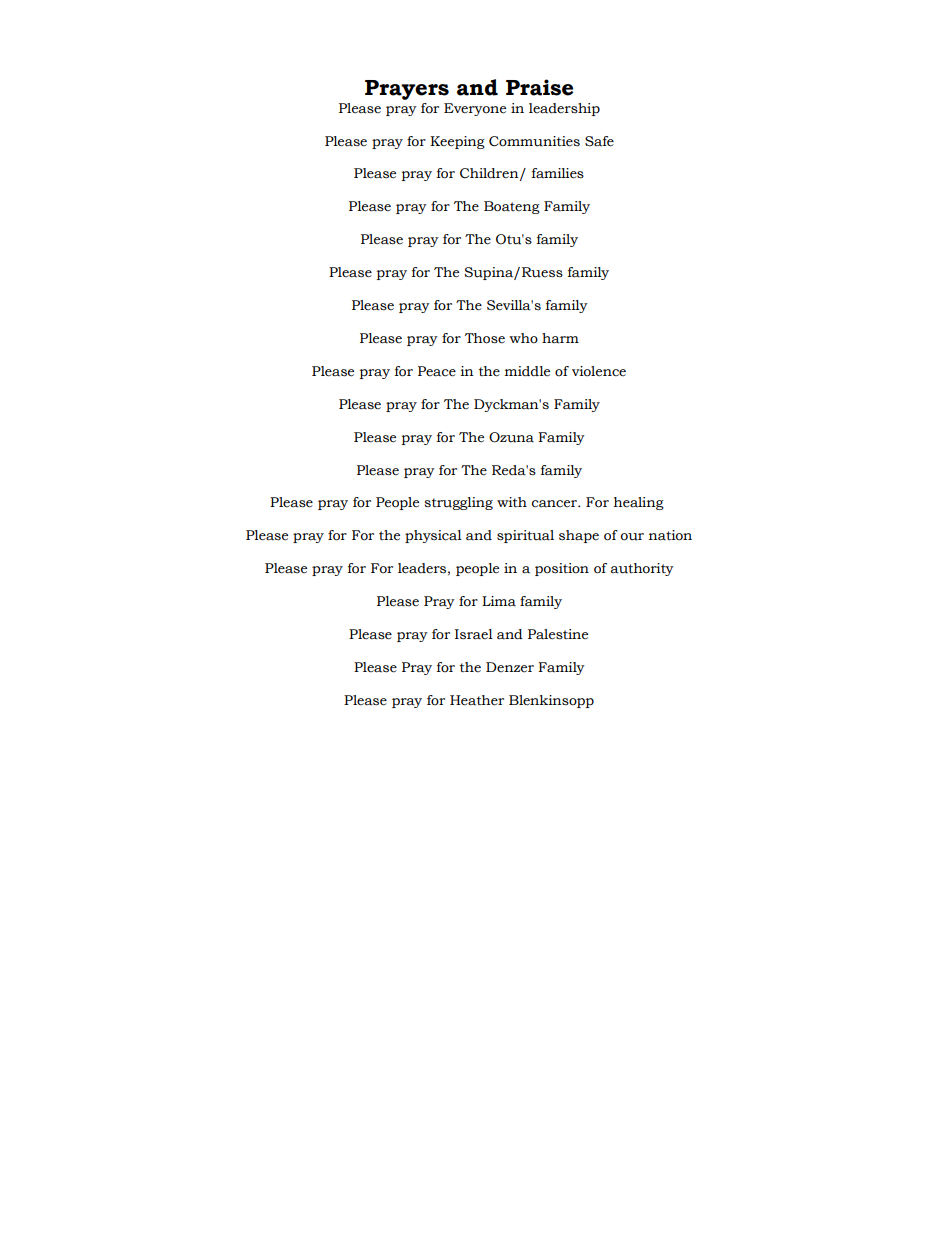 This screenshot has width=952, height=1233. Describe the element at coordinates (642, 569) in the screenshot. I see `authority` at that location.
